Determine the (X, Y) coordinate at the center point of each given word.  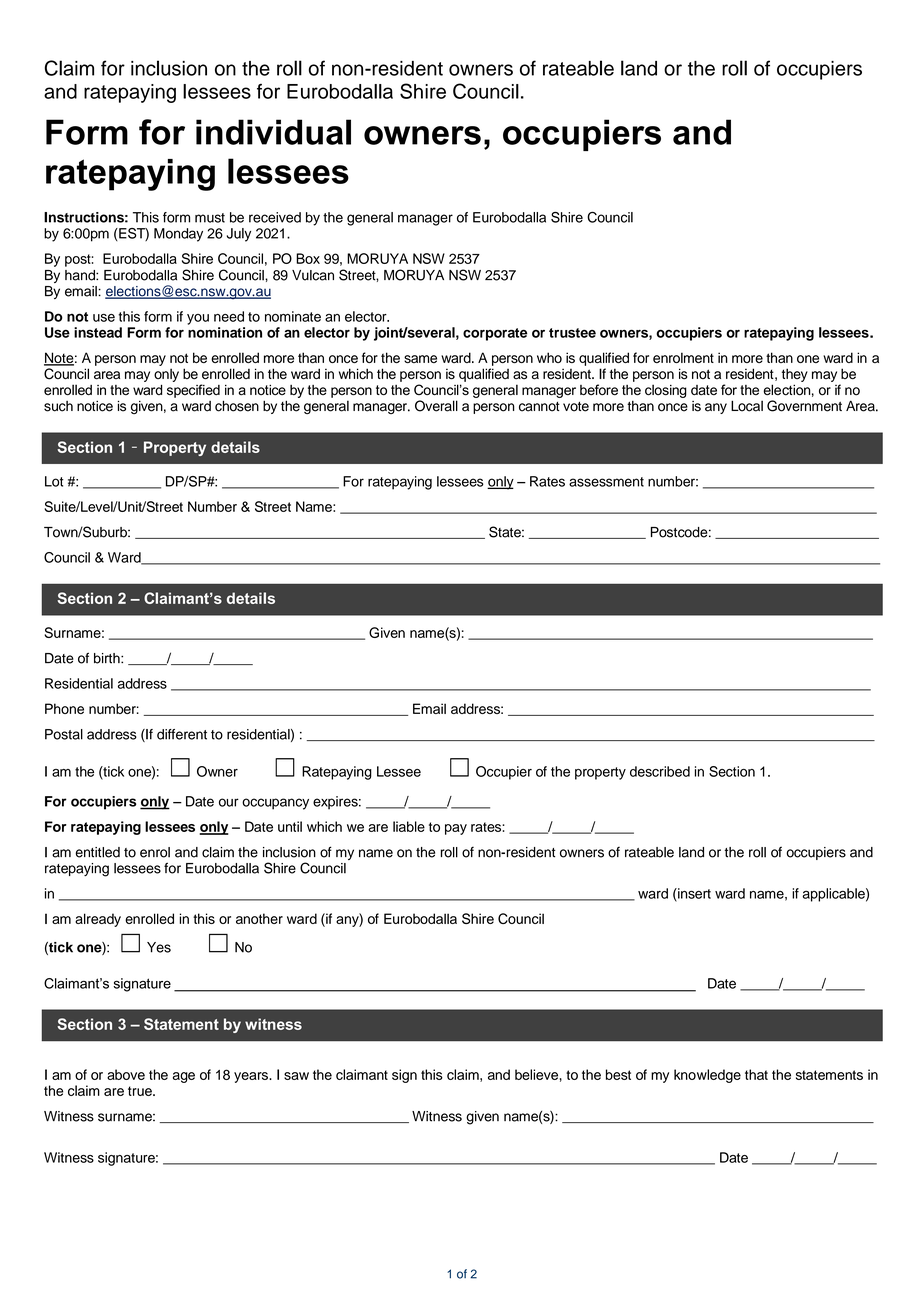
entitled (97, 852)
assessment (606, 482)
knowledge (707, 1076)
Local (747, 406)
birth (108, 658)
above (126, 1074)
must (210, 218)
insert (693, 894)
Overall (436, 406)
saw (296, 1076)
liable (409, 826)
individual (273, 132)
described (660, 771)
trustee (572, 333)
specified (193, 391)
